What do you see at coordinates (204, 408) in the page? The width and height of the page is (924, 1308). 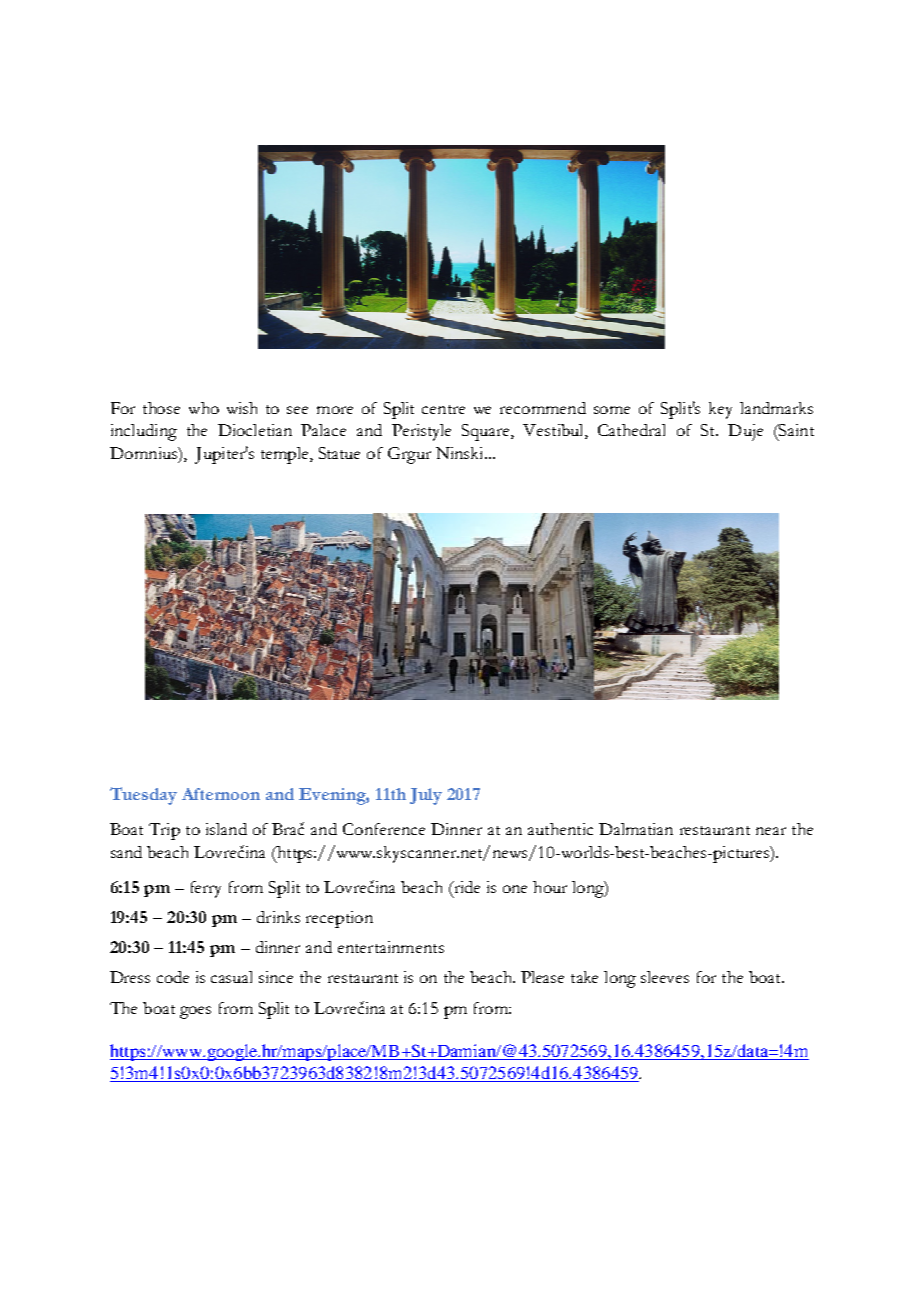 I see `who` at bounding box center [204, 408].
